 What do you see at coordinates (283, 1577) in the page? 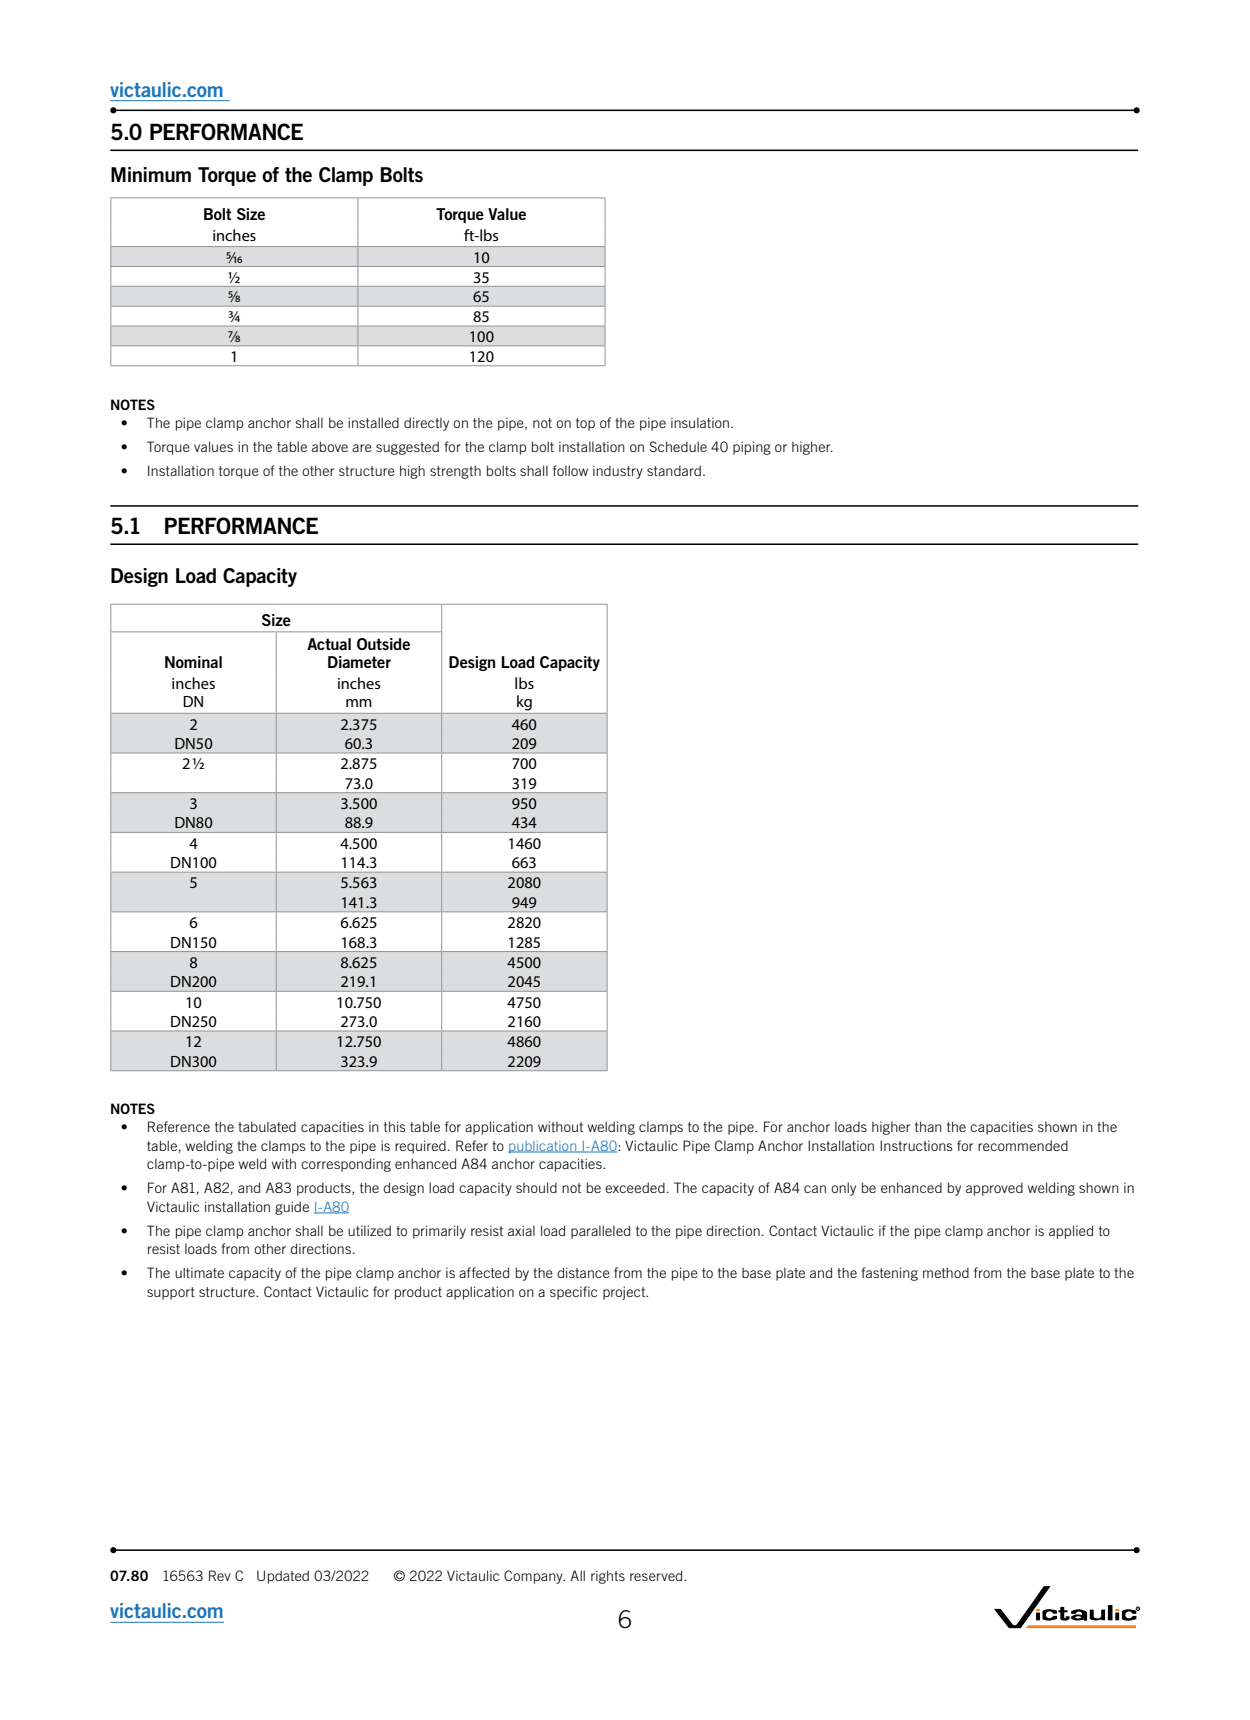
I see `Updated` at bounding box center [283, 1577].
